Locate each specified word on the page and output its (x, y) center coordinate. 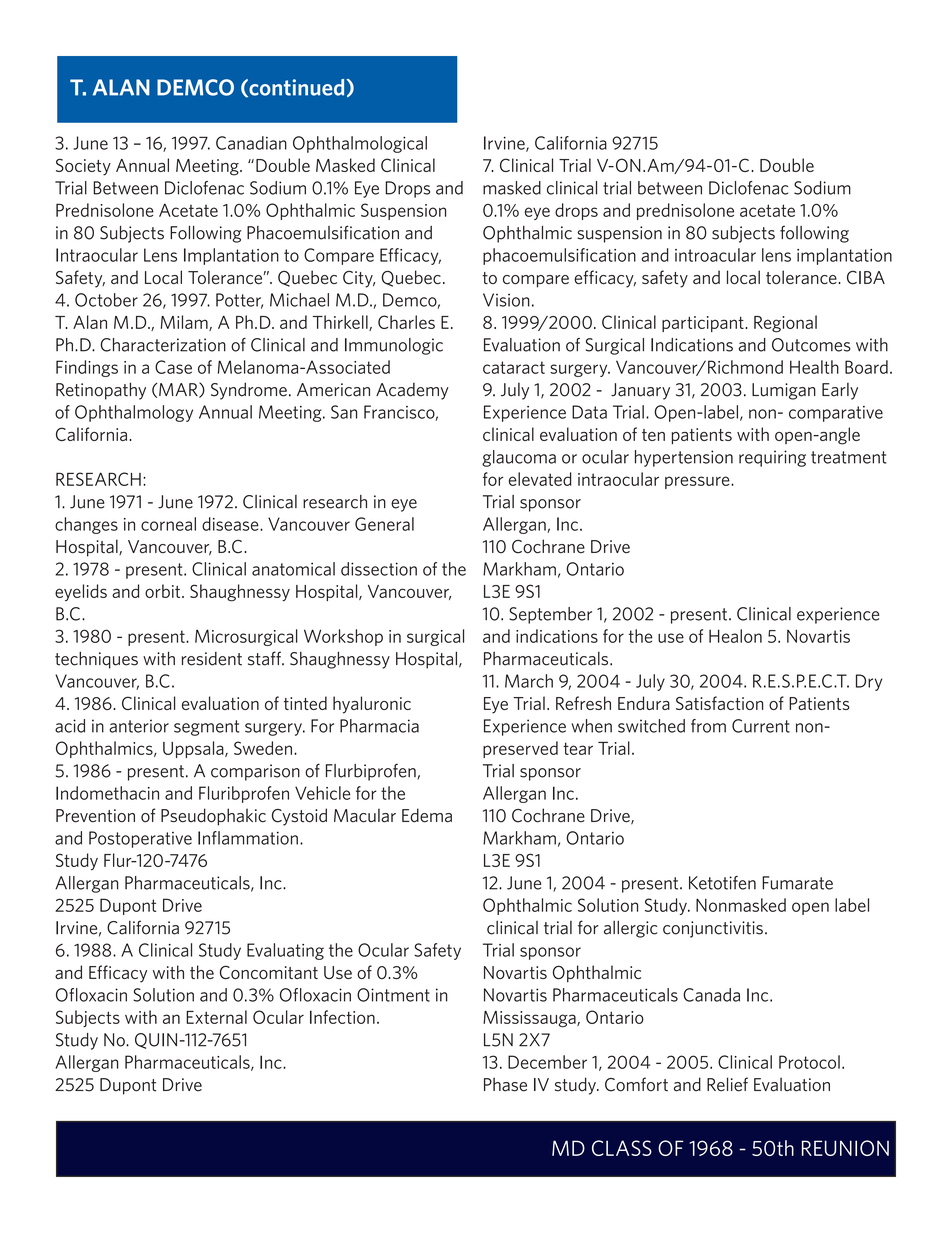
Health (814, 367)
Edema (427, 815)
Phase (505, 1084)
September (550, 615)
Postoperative (140, 839)
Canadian (251, 143)
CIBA (866, 278)
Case (173, 367)
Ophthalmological (360, 144)
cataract (514, 367)
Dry (869, 682)
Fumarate (797, 883)
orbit (164, 591)
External (216, 1017)
